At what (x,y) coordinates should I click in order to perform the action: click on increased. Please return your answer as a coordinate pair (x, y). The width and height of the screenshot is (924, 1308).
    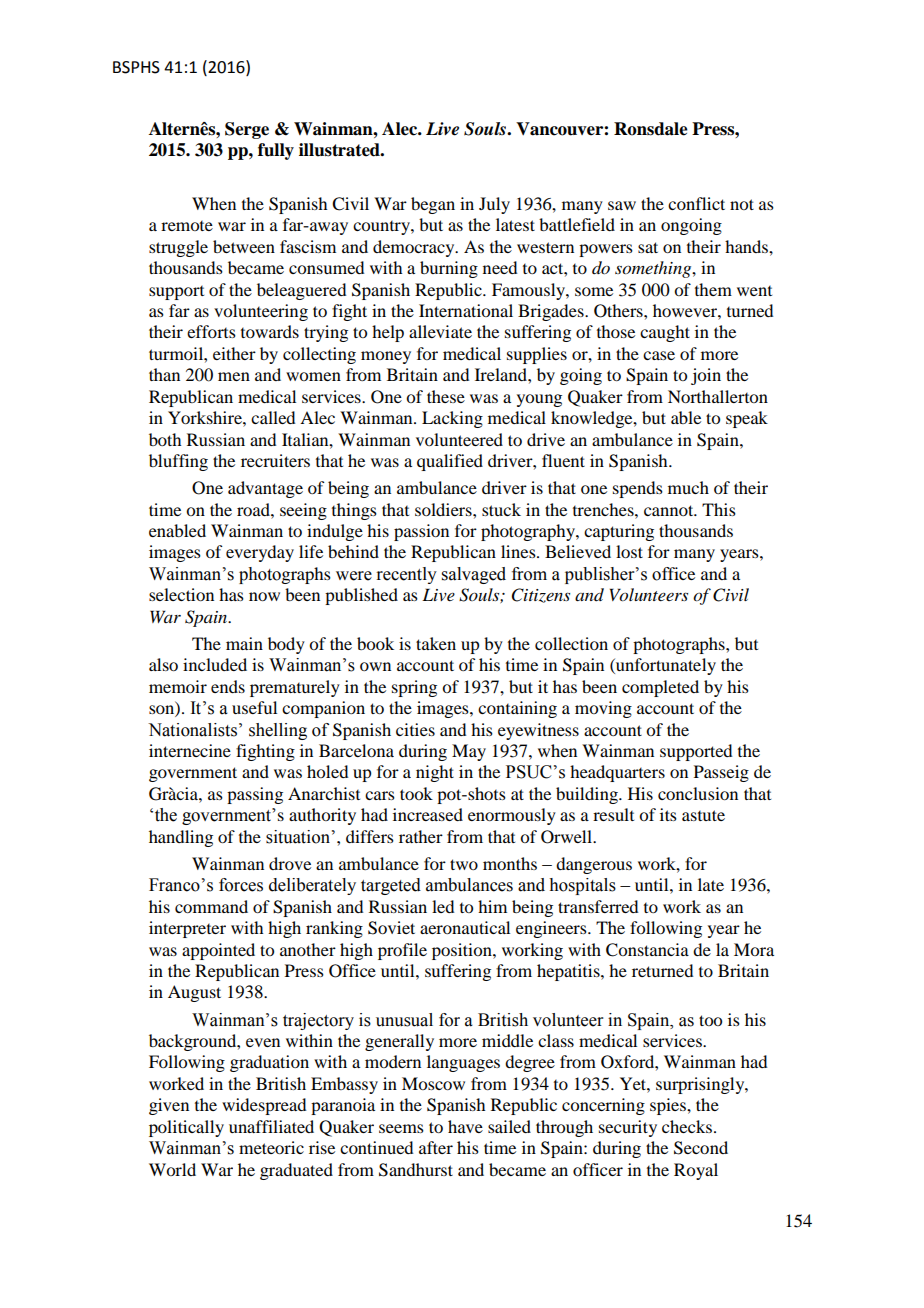
    Looking at the image, I should click on (428, 814).
